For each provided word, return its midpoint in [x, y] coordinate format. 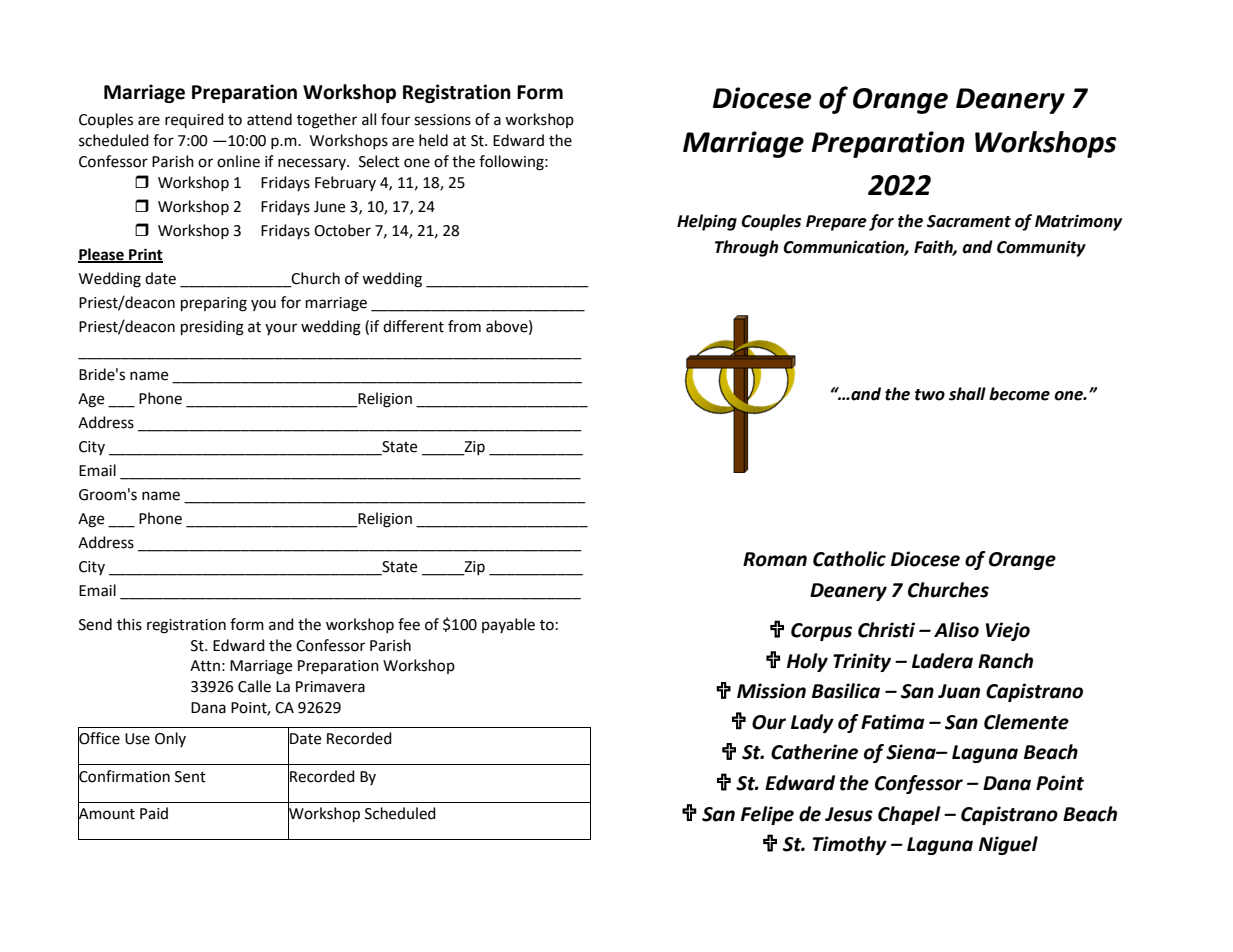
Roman [775, 559]
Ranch [1005, 661]
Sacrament [969, 221]
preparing [214, 304]
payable [508, 625]
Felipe [767, 815]
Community [1041, 248]
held [433, 140]
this [129, 624]
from [464, 326]
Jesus [849, 814]
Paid [154, 813]
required [194, 120]
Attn [205, 666]
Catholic [849, 559]
